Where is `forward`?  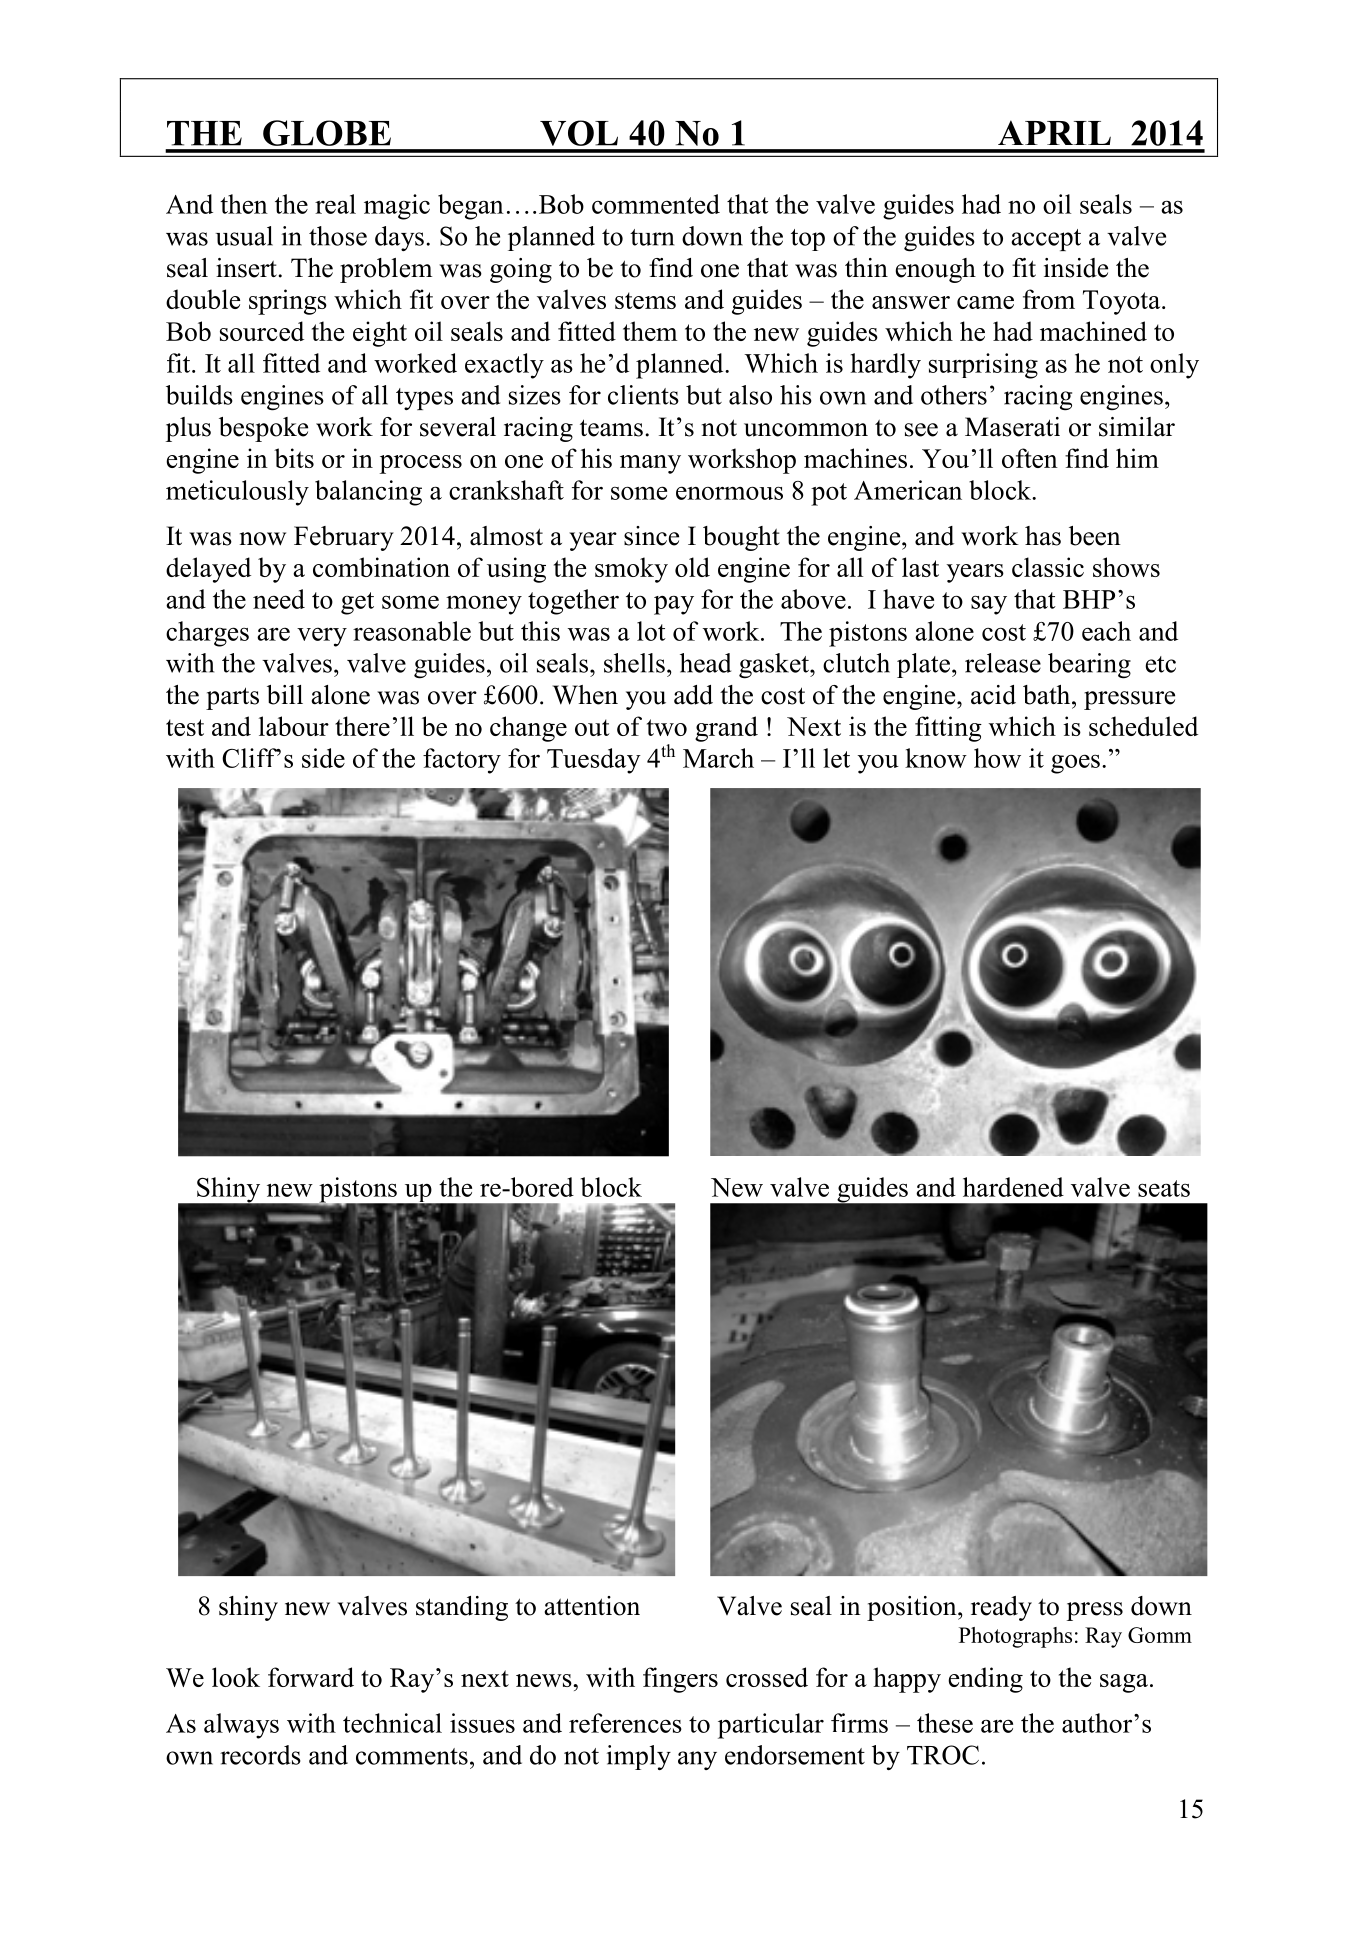 forward is located at coordinates (311, 1677).
